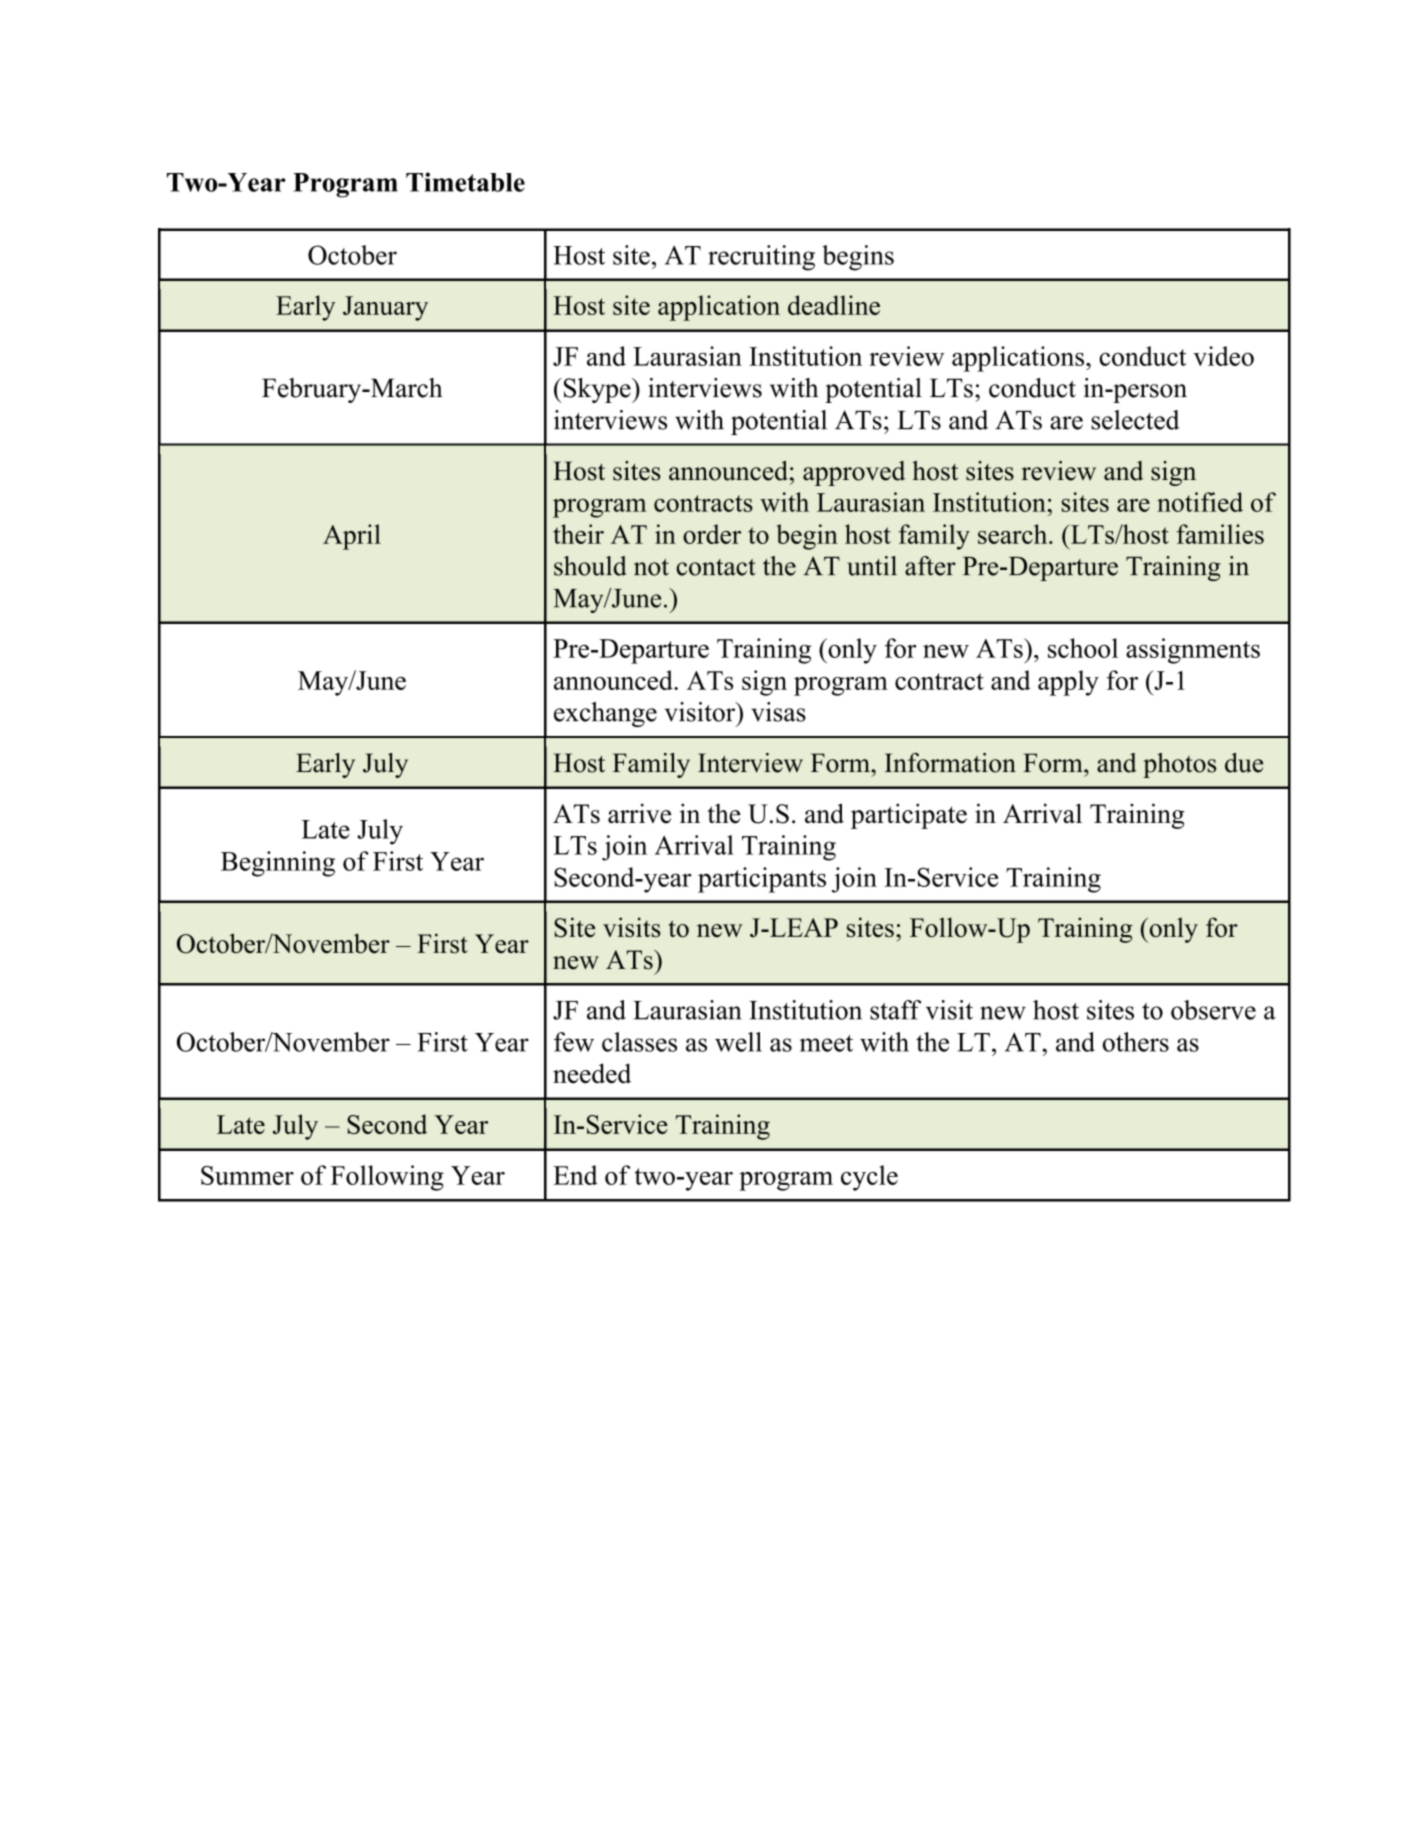 The image size is (1410, 1825). Describe the element at coordinates (761, 258) in the screenshot. I see `recruiting` at that location.
